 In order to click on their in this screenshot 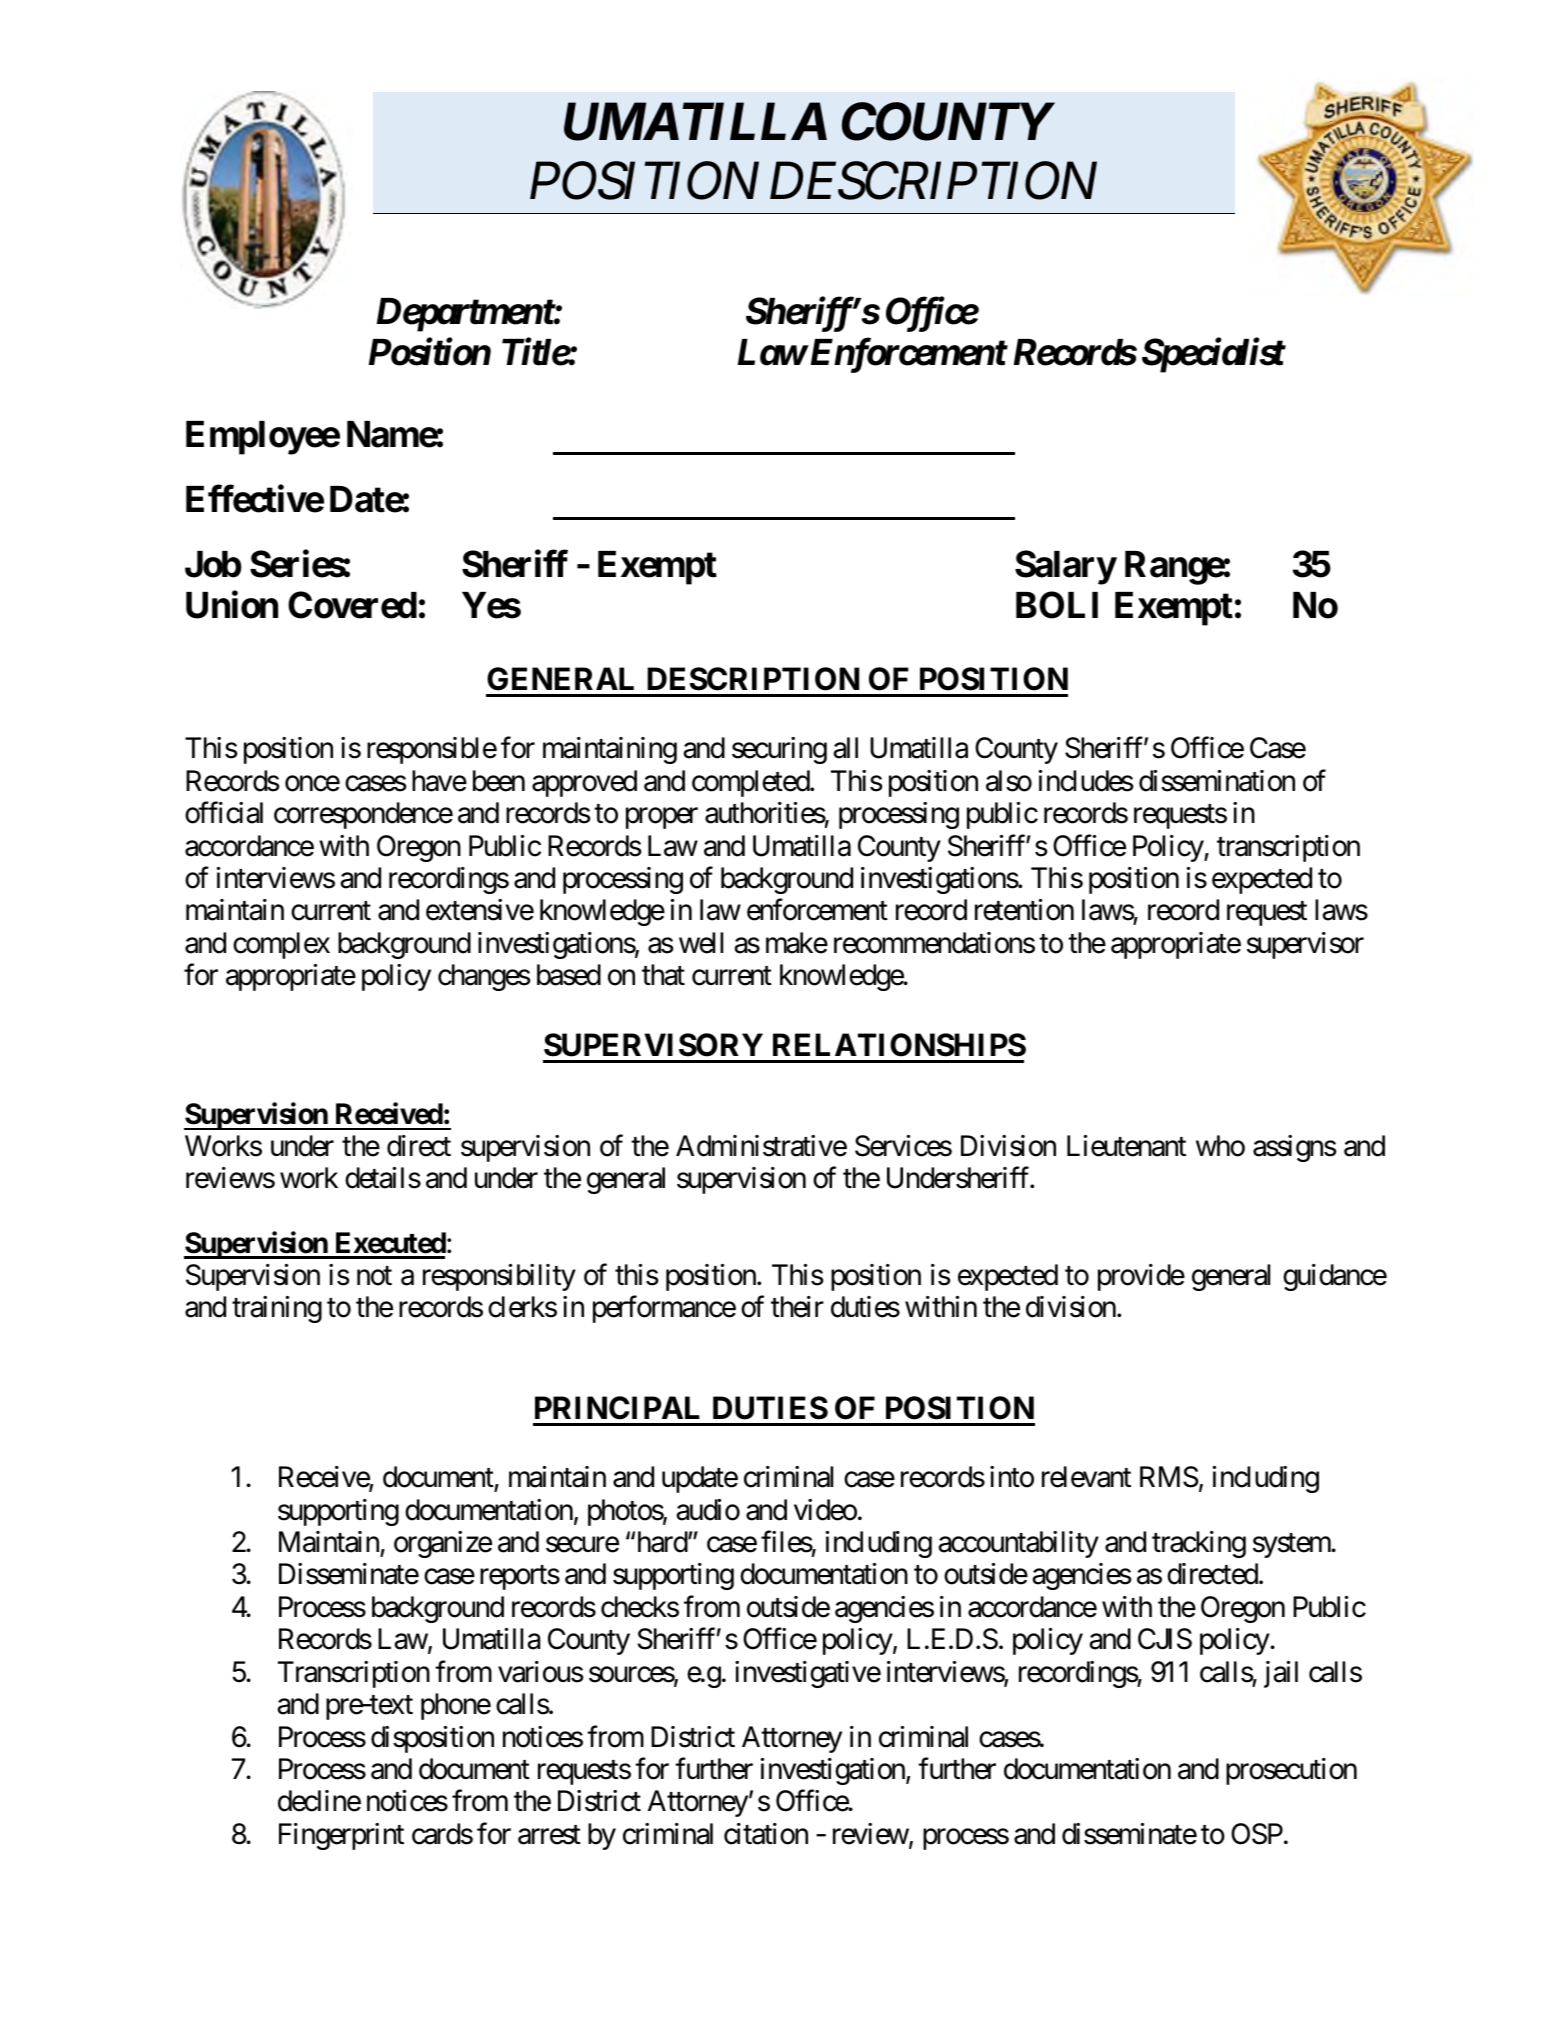, I will do `click(797, 1307)`.
